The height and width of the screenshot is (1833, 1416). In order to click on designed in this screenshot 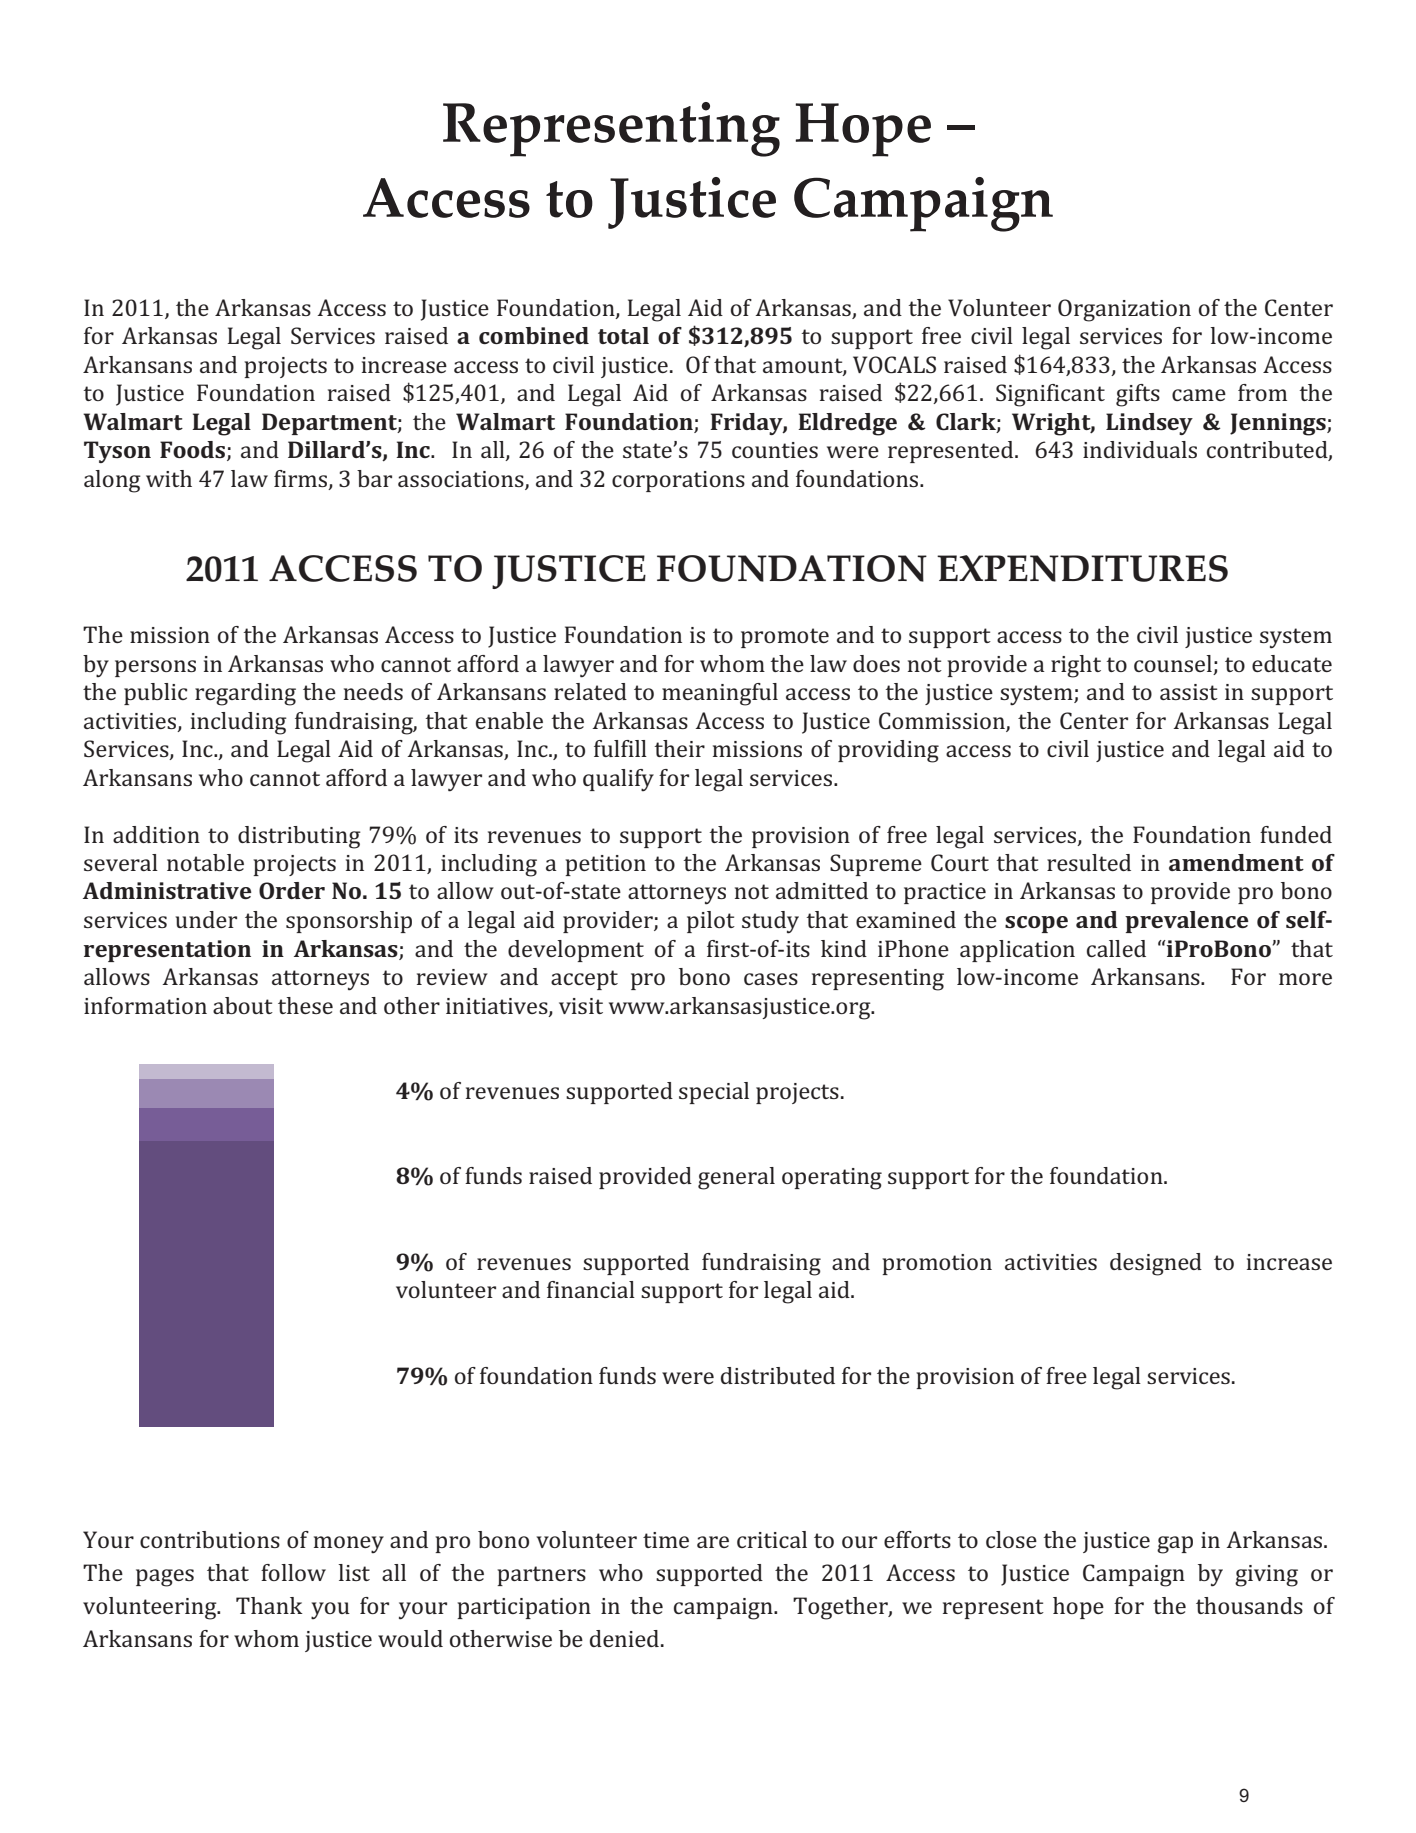, I will do `click(1156, 1264)`.
